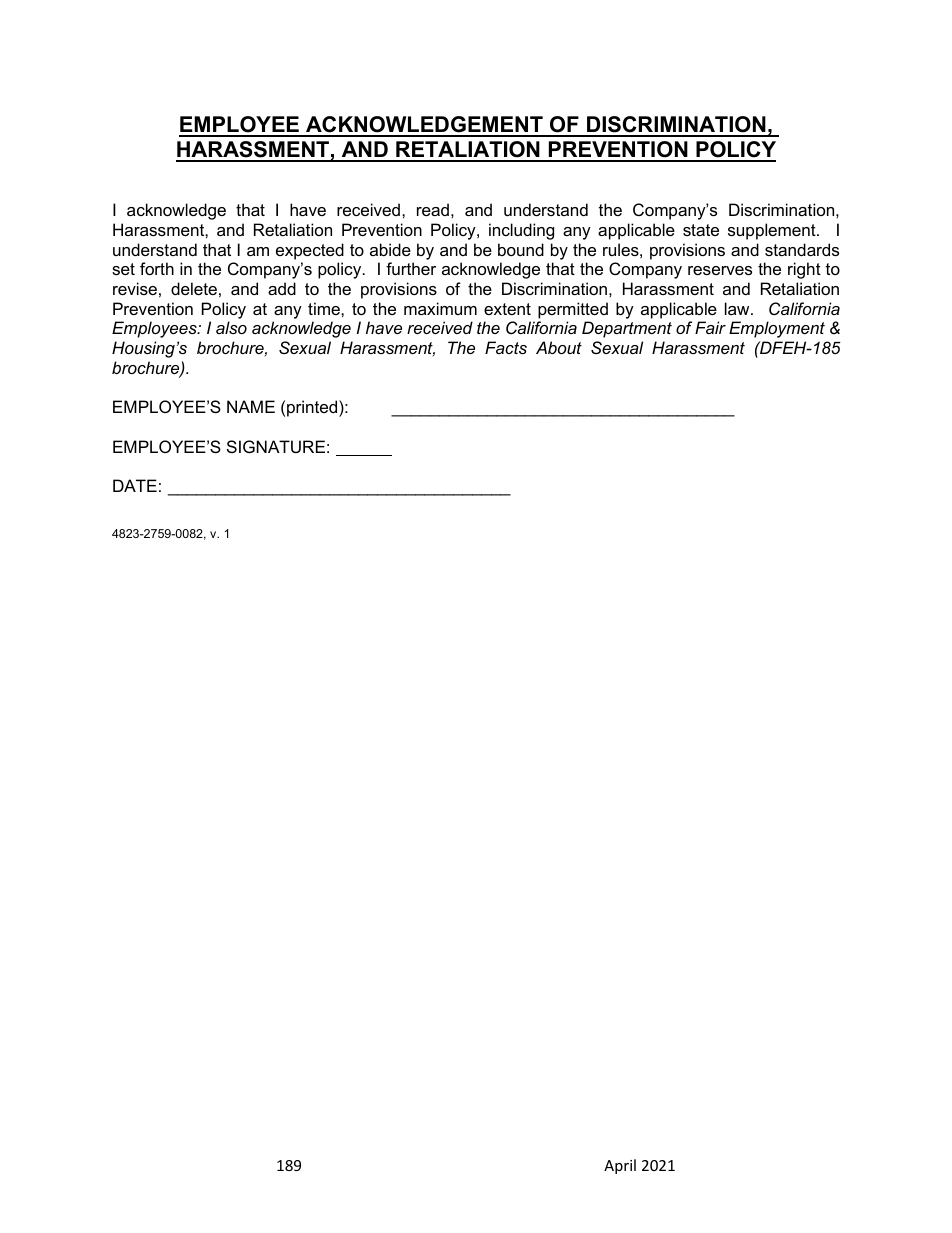 The image size is (952, 1233). I want to click on state, so click(701, 230).
